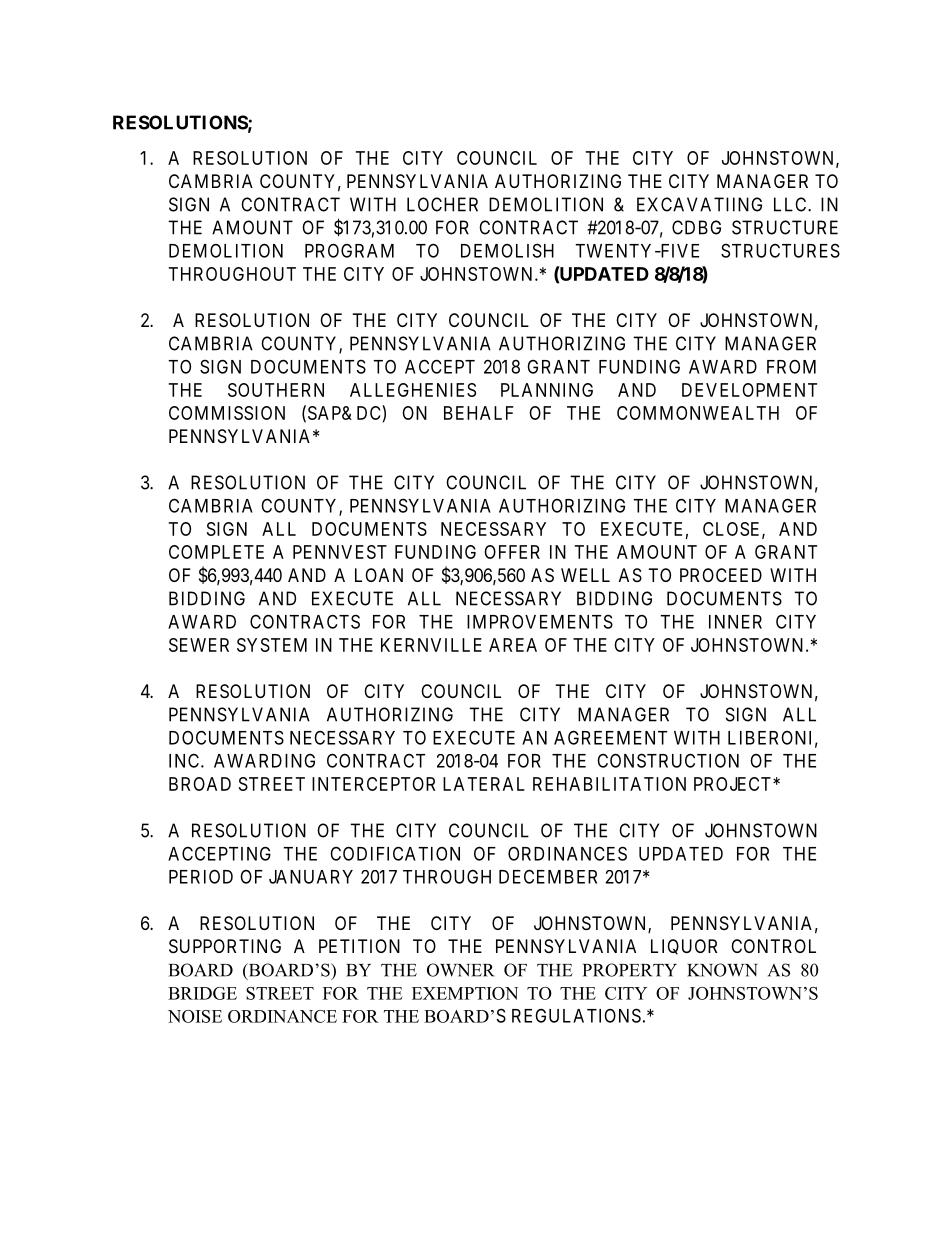 The width and height of the image is (952, 1233). What do you see at coordinates (227, 413) in the image?
I see `COMMISSION` at bounding box center [227, 413].
